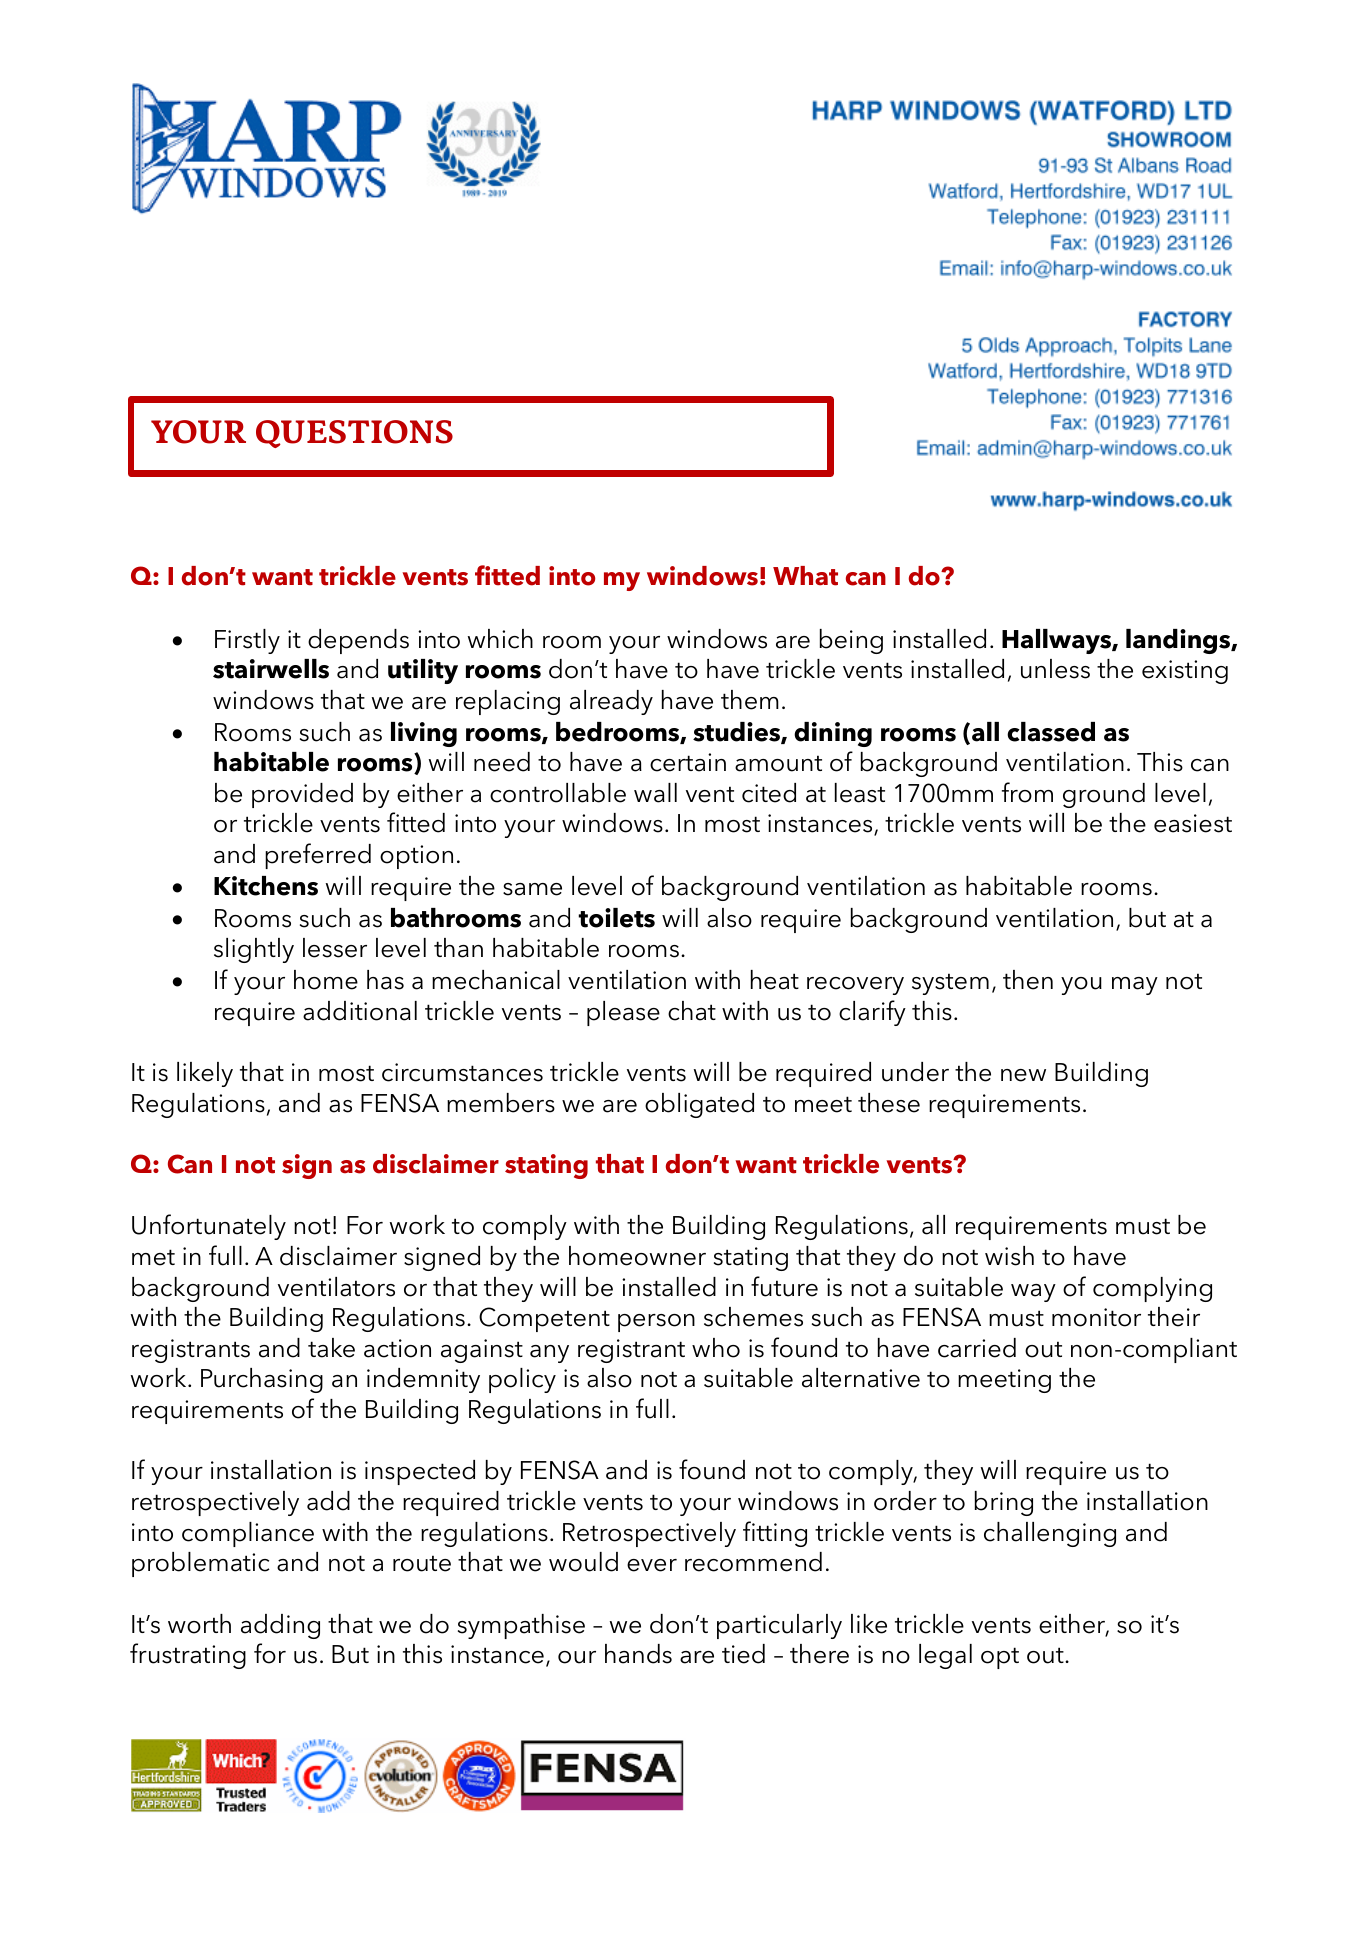 This document has width=1368, height=1934. I want to click on adding, so click(280, 1626).
